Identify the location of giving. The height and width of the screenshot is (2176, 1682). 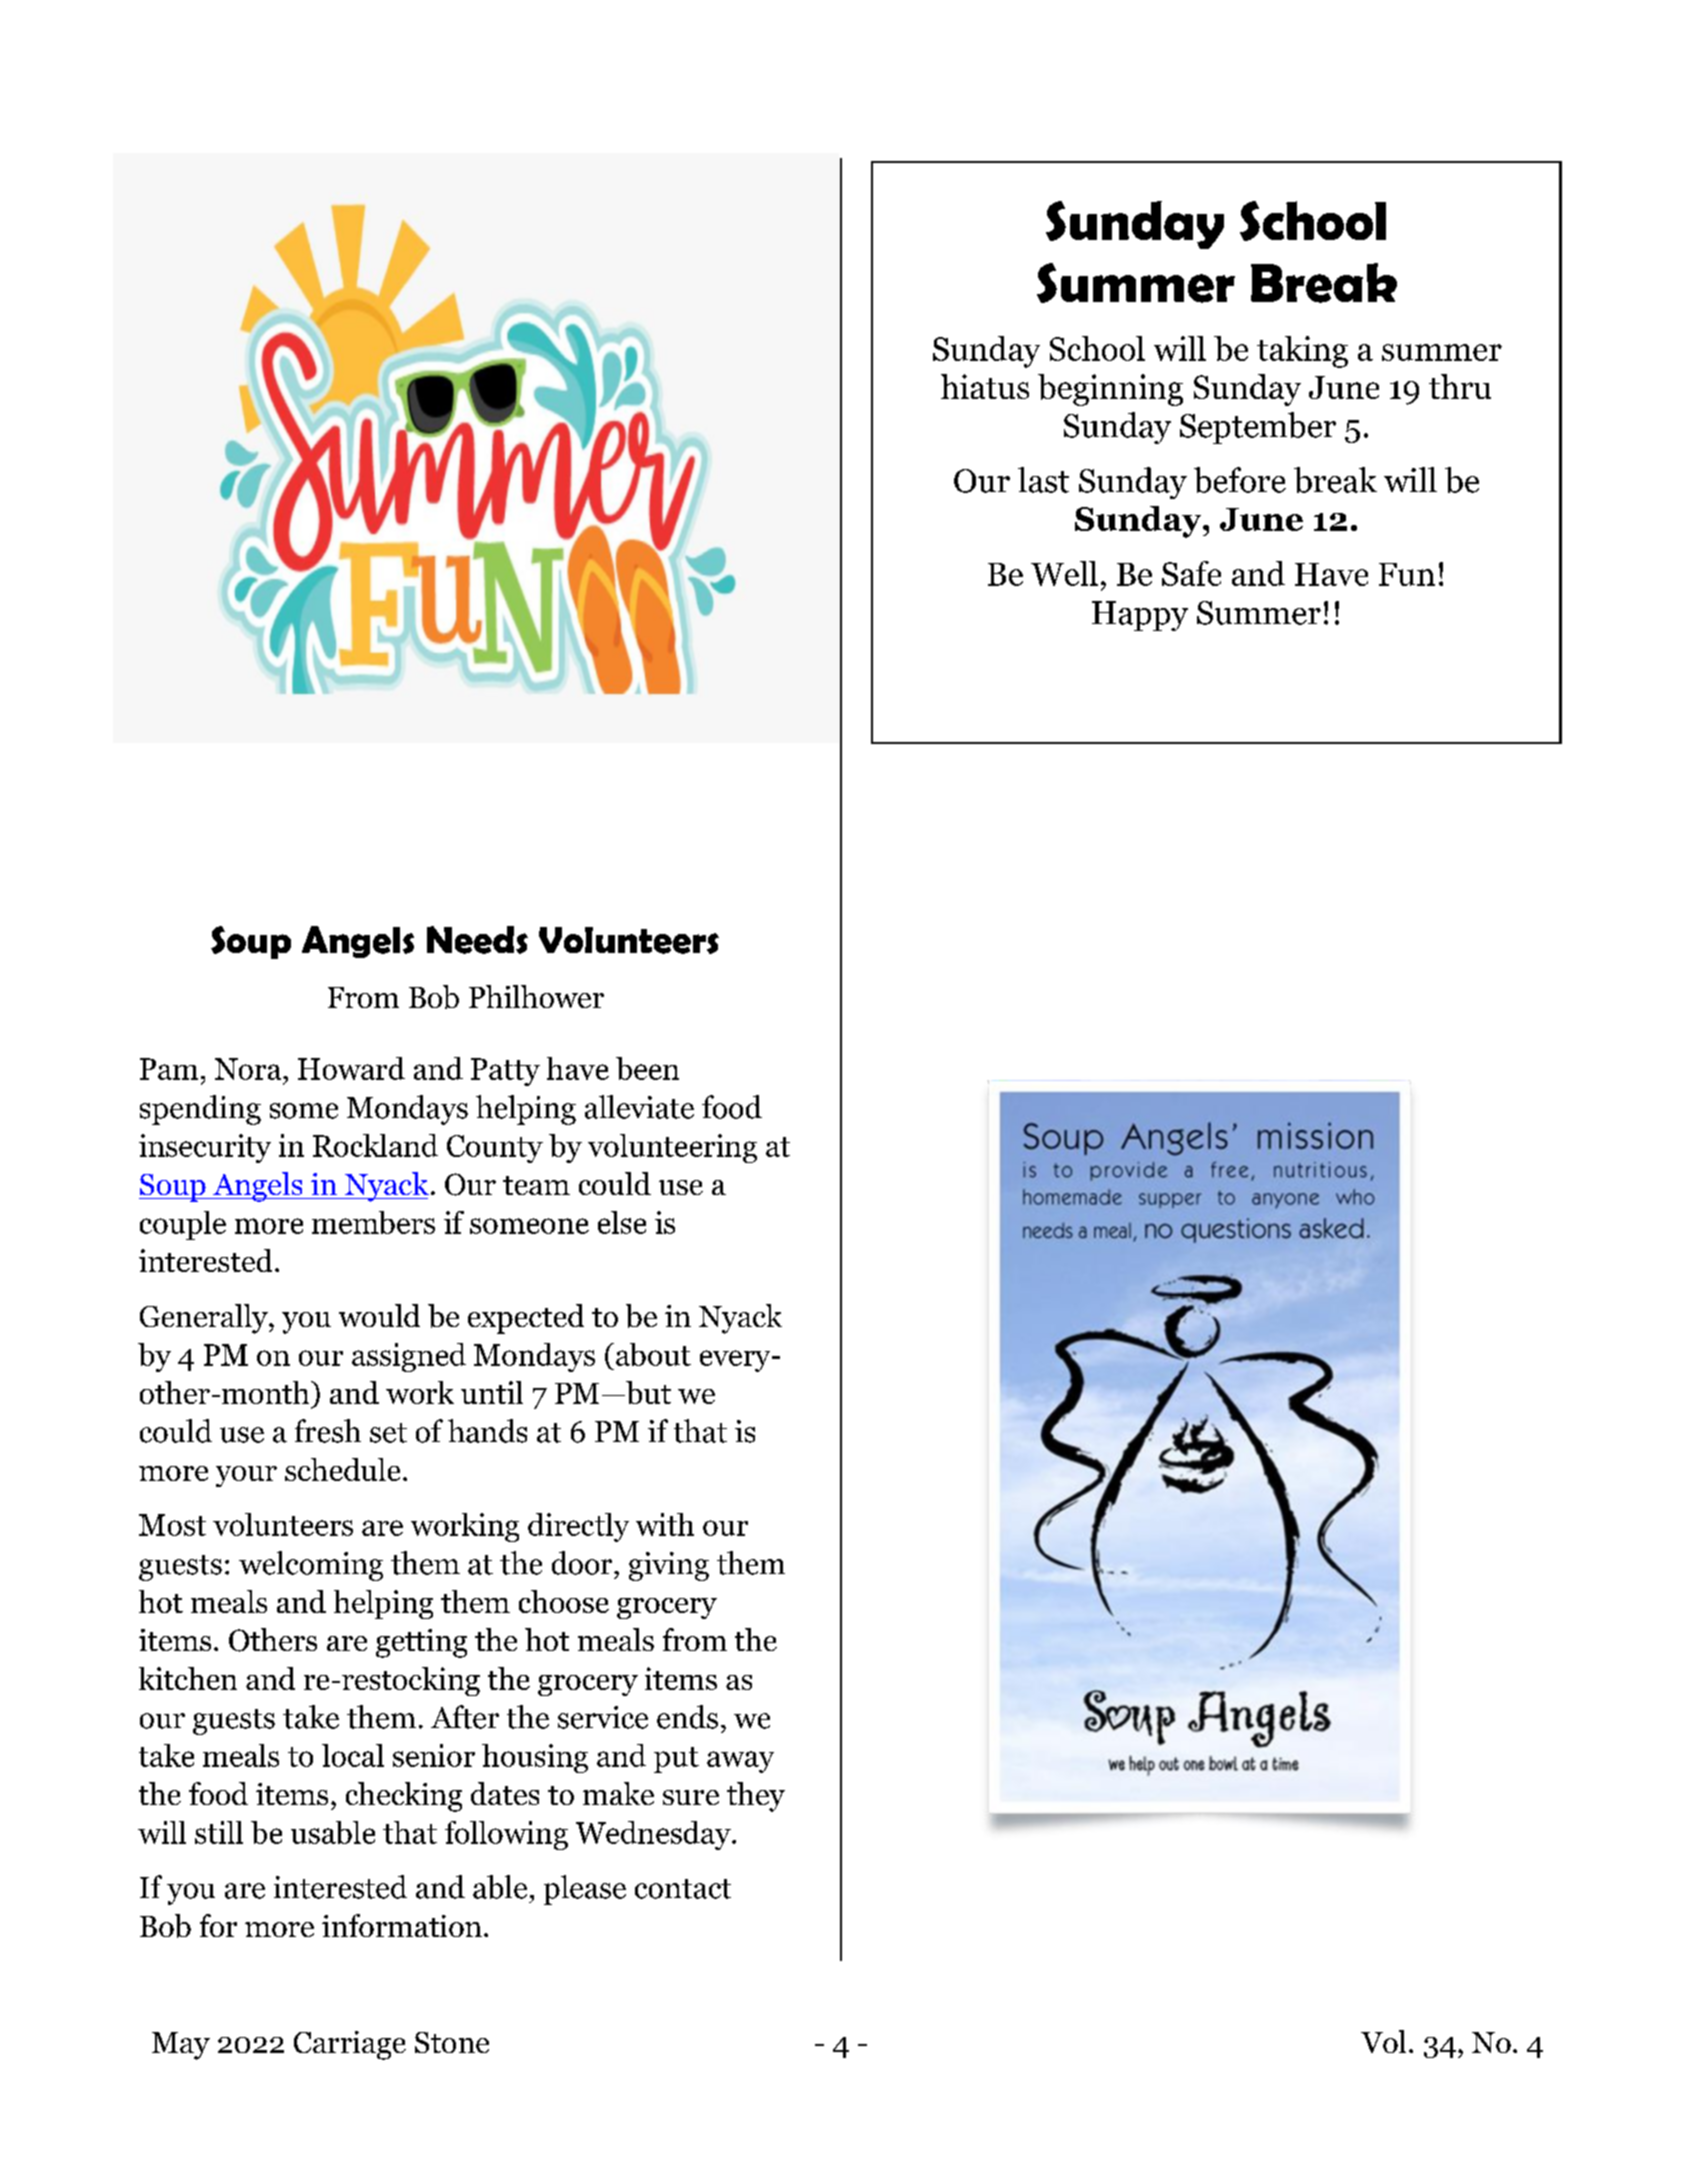
(669, 1566).
